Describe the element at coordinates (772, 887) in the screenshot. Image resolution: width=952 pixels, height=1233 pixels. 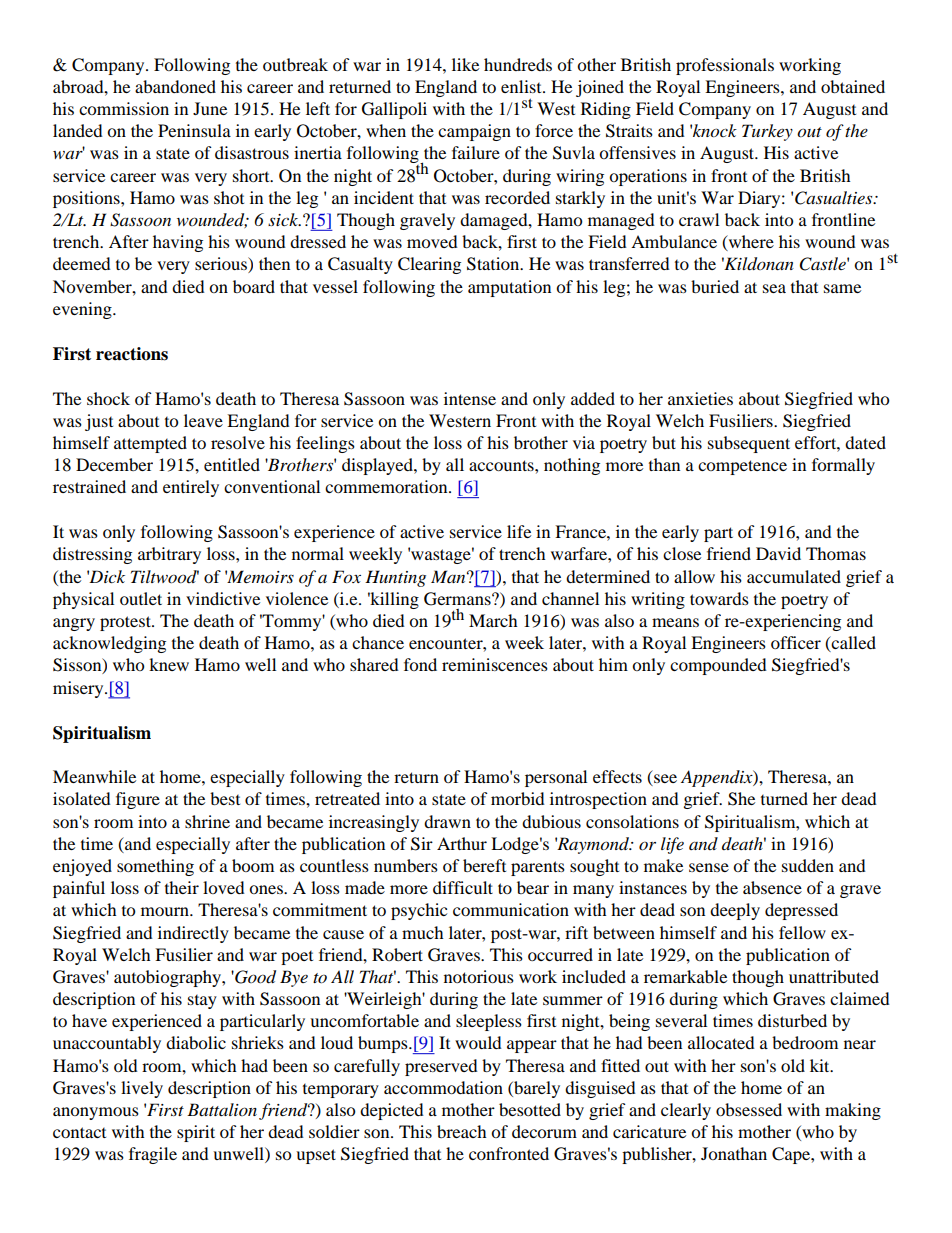
I see `absence` at that location.
